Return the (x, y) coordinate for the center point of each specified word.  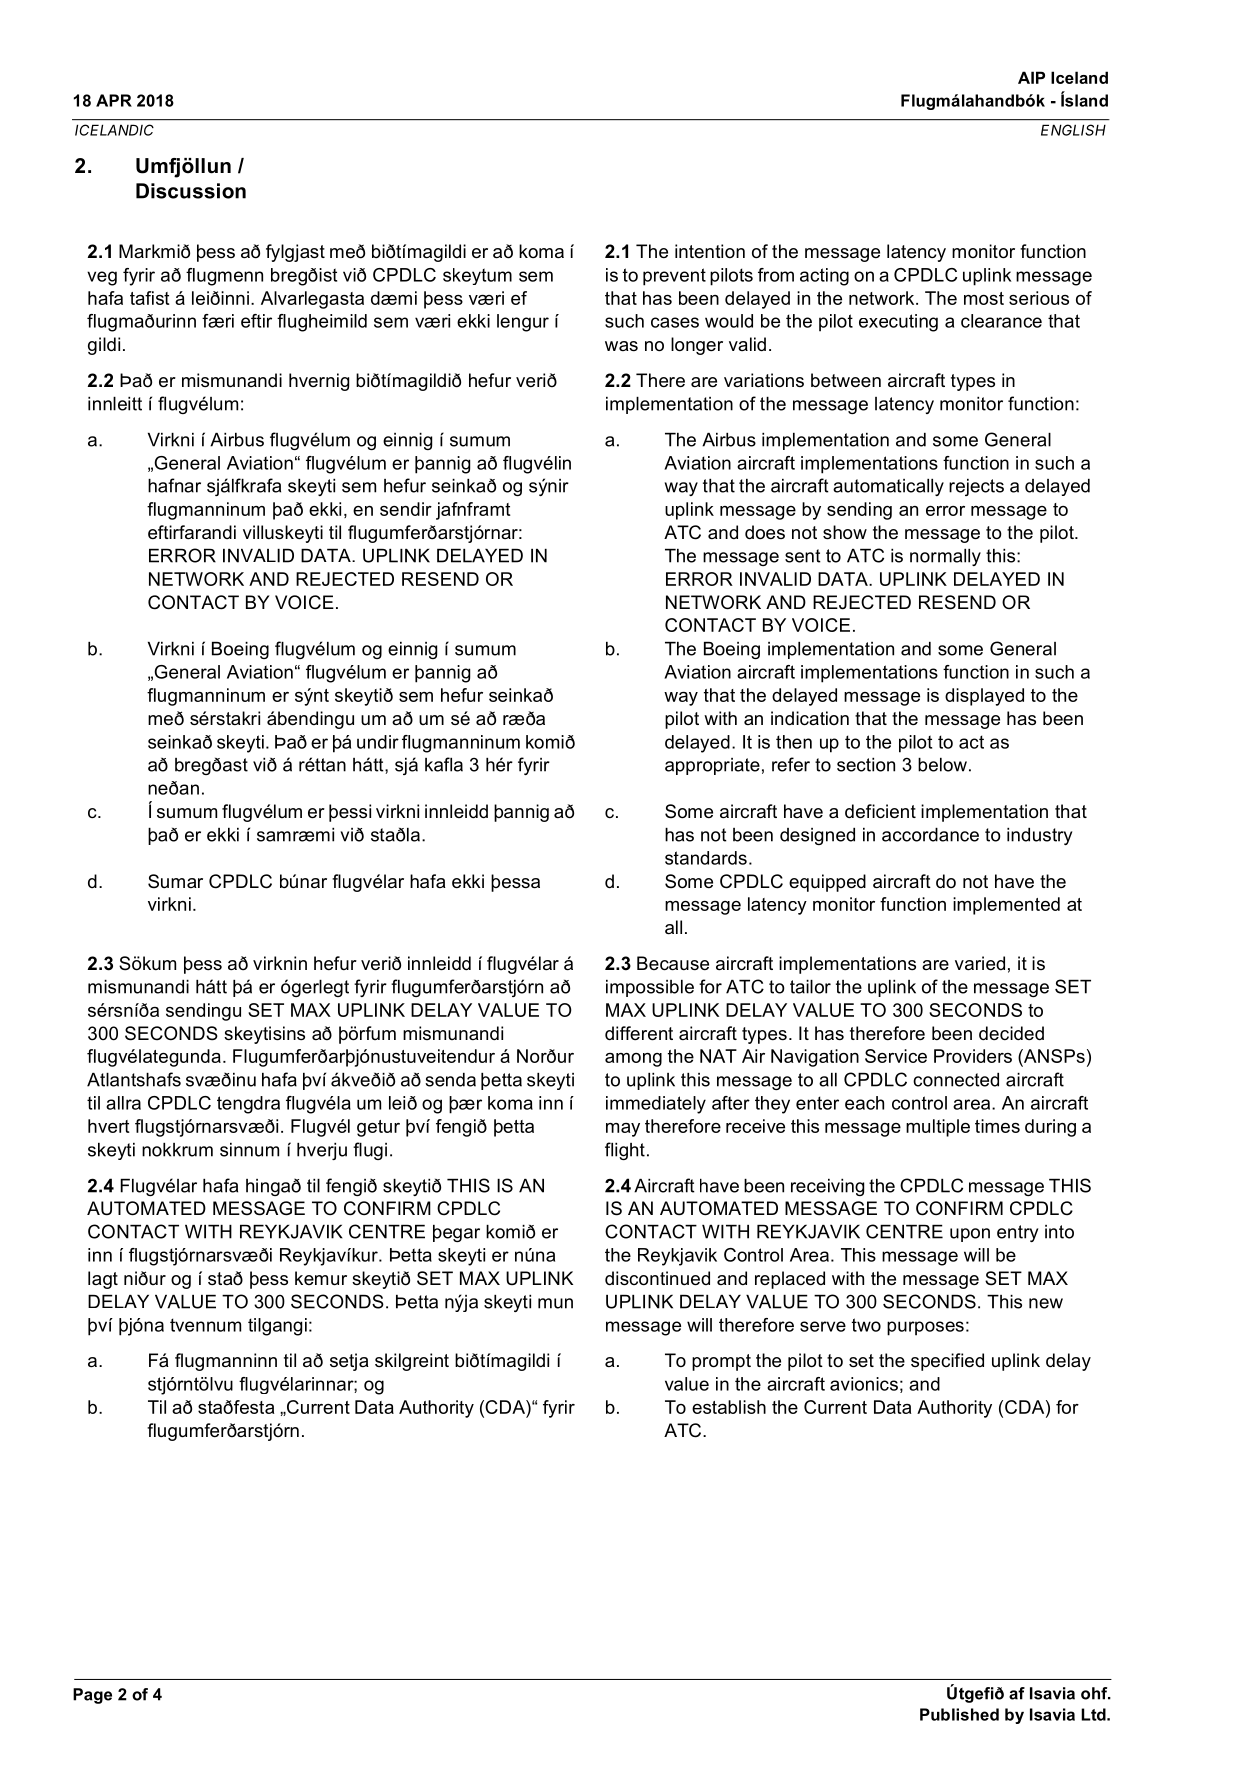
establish (729, 1407)
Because (673, 963)
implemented (1006, 906)
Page (92, 1696)
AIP (1031, 77)
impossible (650, 988)
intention (710, 251)
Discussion (191, 191)
